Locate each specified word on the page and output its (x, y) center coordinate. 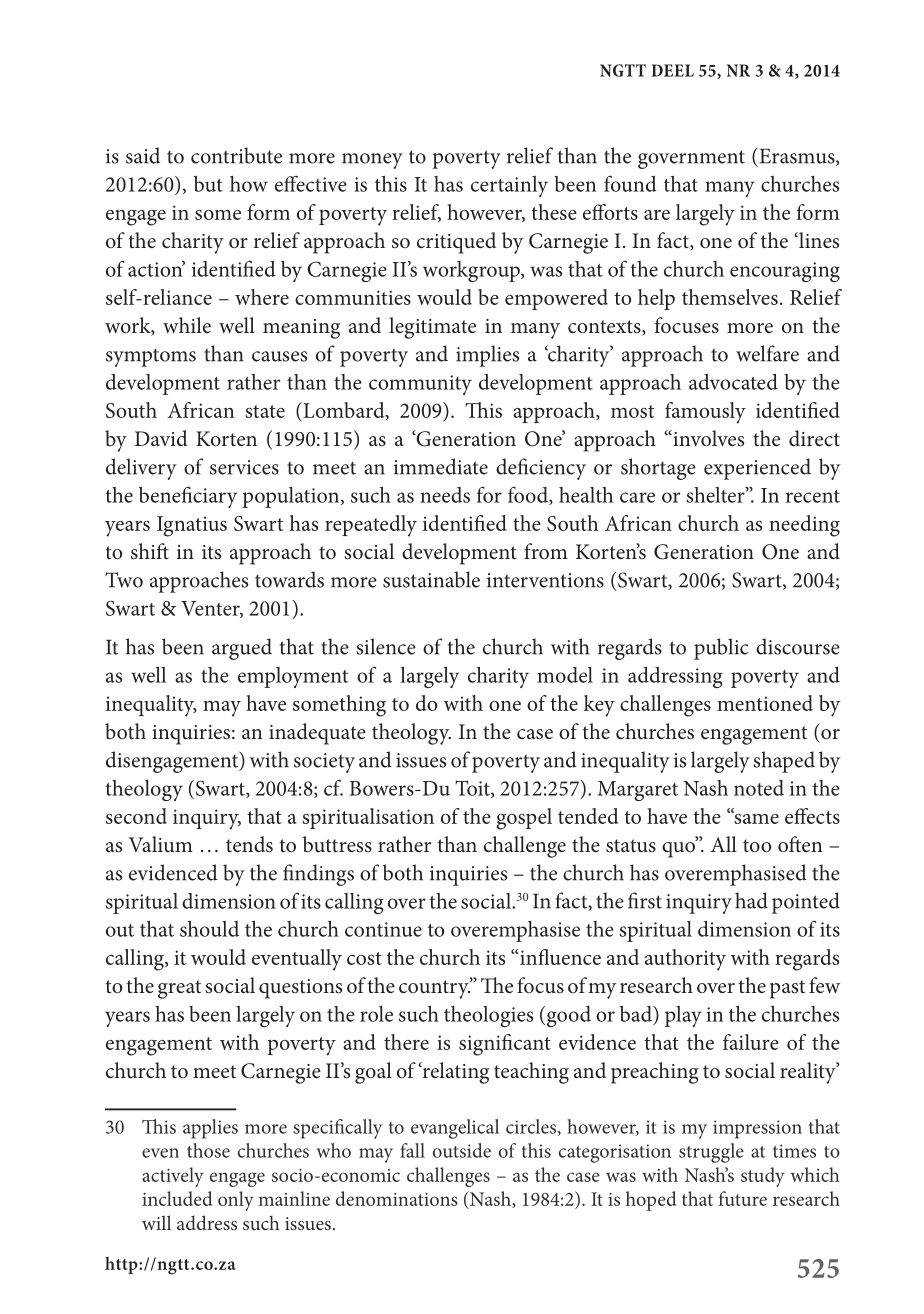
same (755, 817)
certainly (509, 186)
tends (249, 844)
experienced (757, 469)
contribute (236, 155)
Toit (473, 789)
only (236, 1201)
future (743, 1198)
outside (462, 1150)
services (244, 467)
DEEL (672, 70)
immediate (441, 466)
